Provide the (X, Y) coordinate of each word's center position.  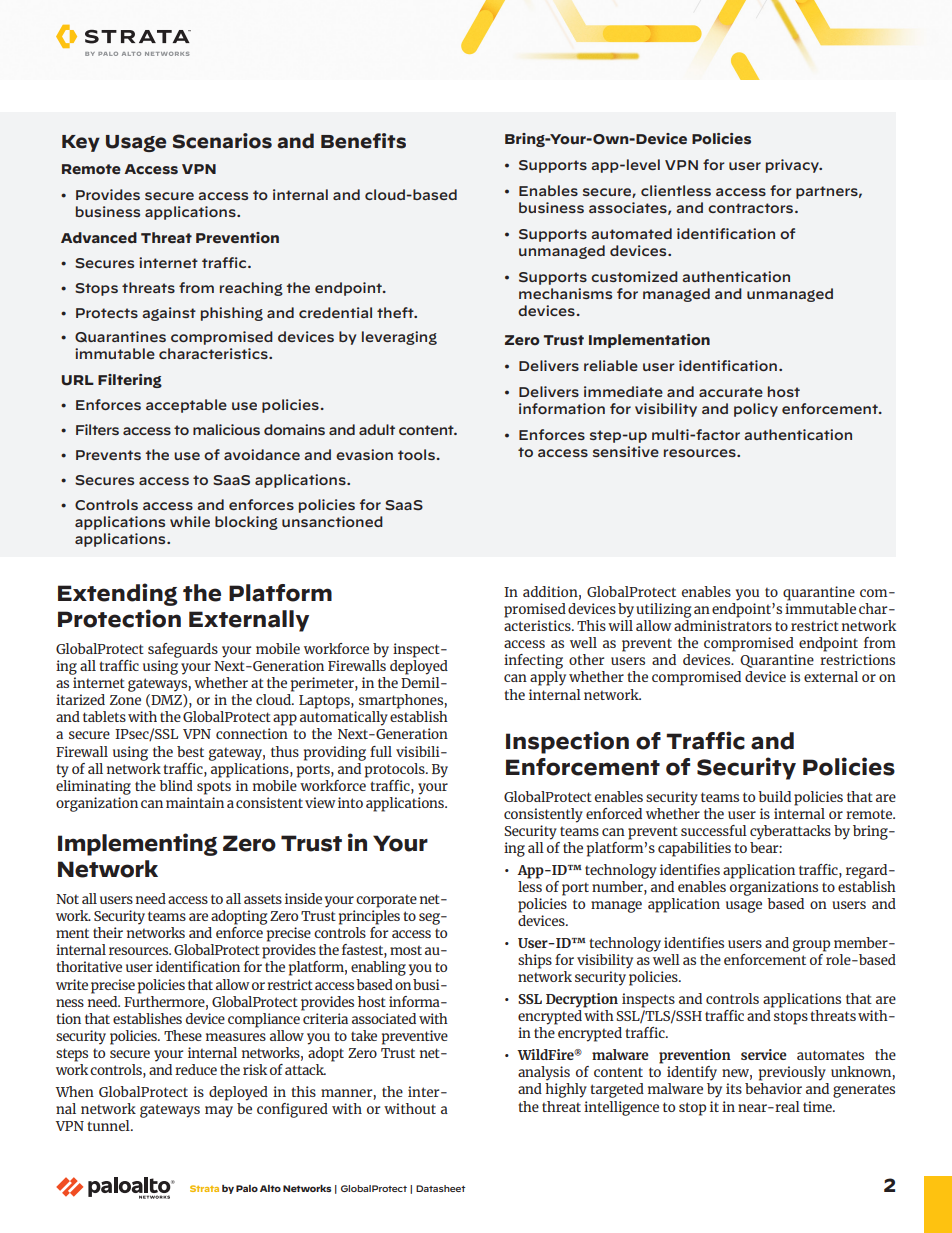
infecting (533, 661)
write (72, 984)
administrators (723, 625)
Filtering (130, 381)
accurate (731, 392)
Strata (204, 1188)
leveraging (399, 338)
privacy (793, 166)
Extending (118, 594)
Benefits (363, 141)
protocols (395, 769)
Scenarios (222, 141)
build (774, 796)
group (811, 946)
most (406, 950)
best (190, 751)
